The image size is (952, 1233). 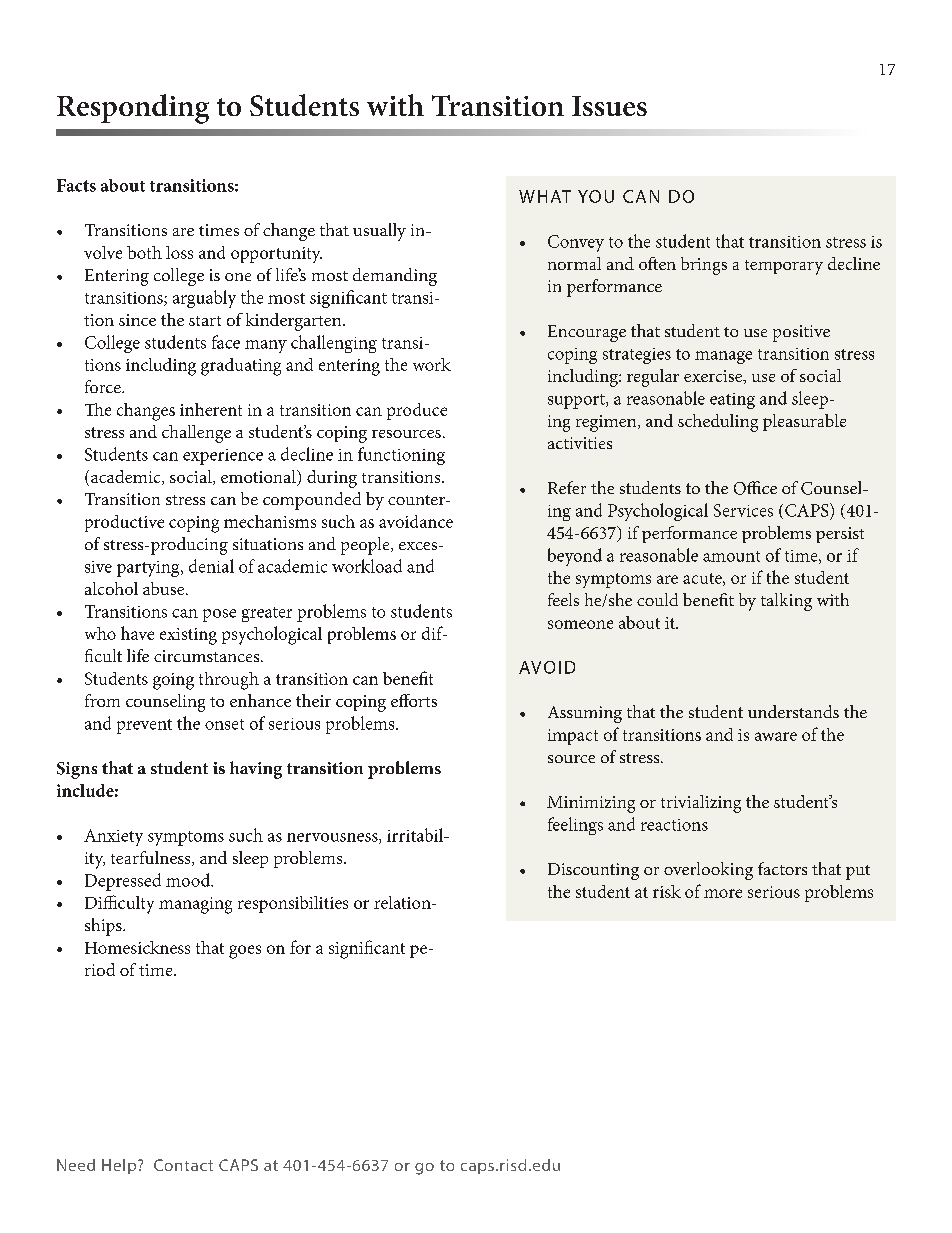 I want to click on talking, so click(x=786, y=602).
